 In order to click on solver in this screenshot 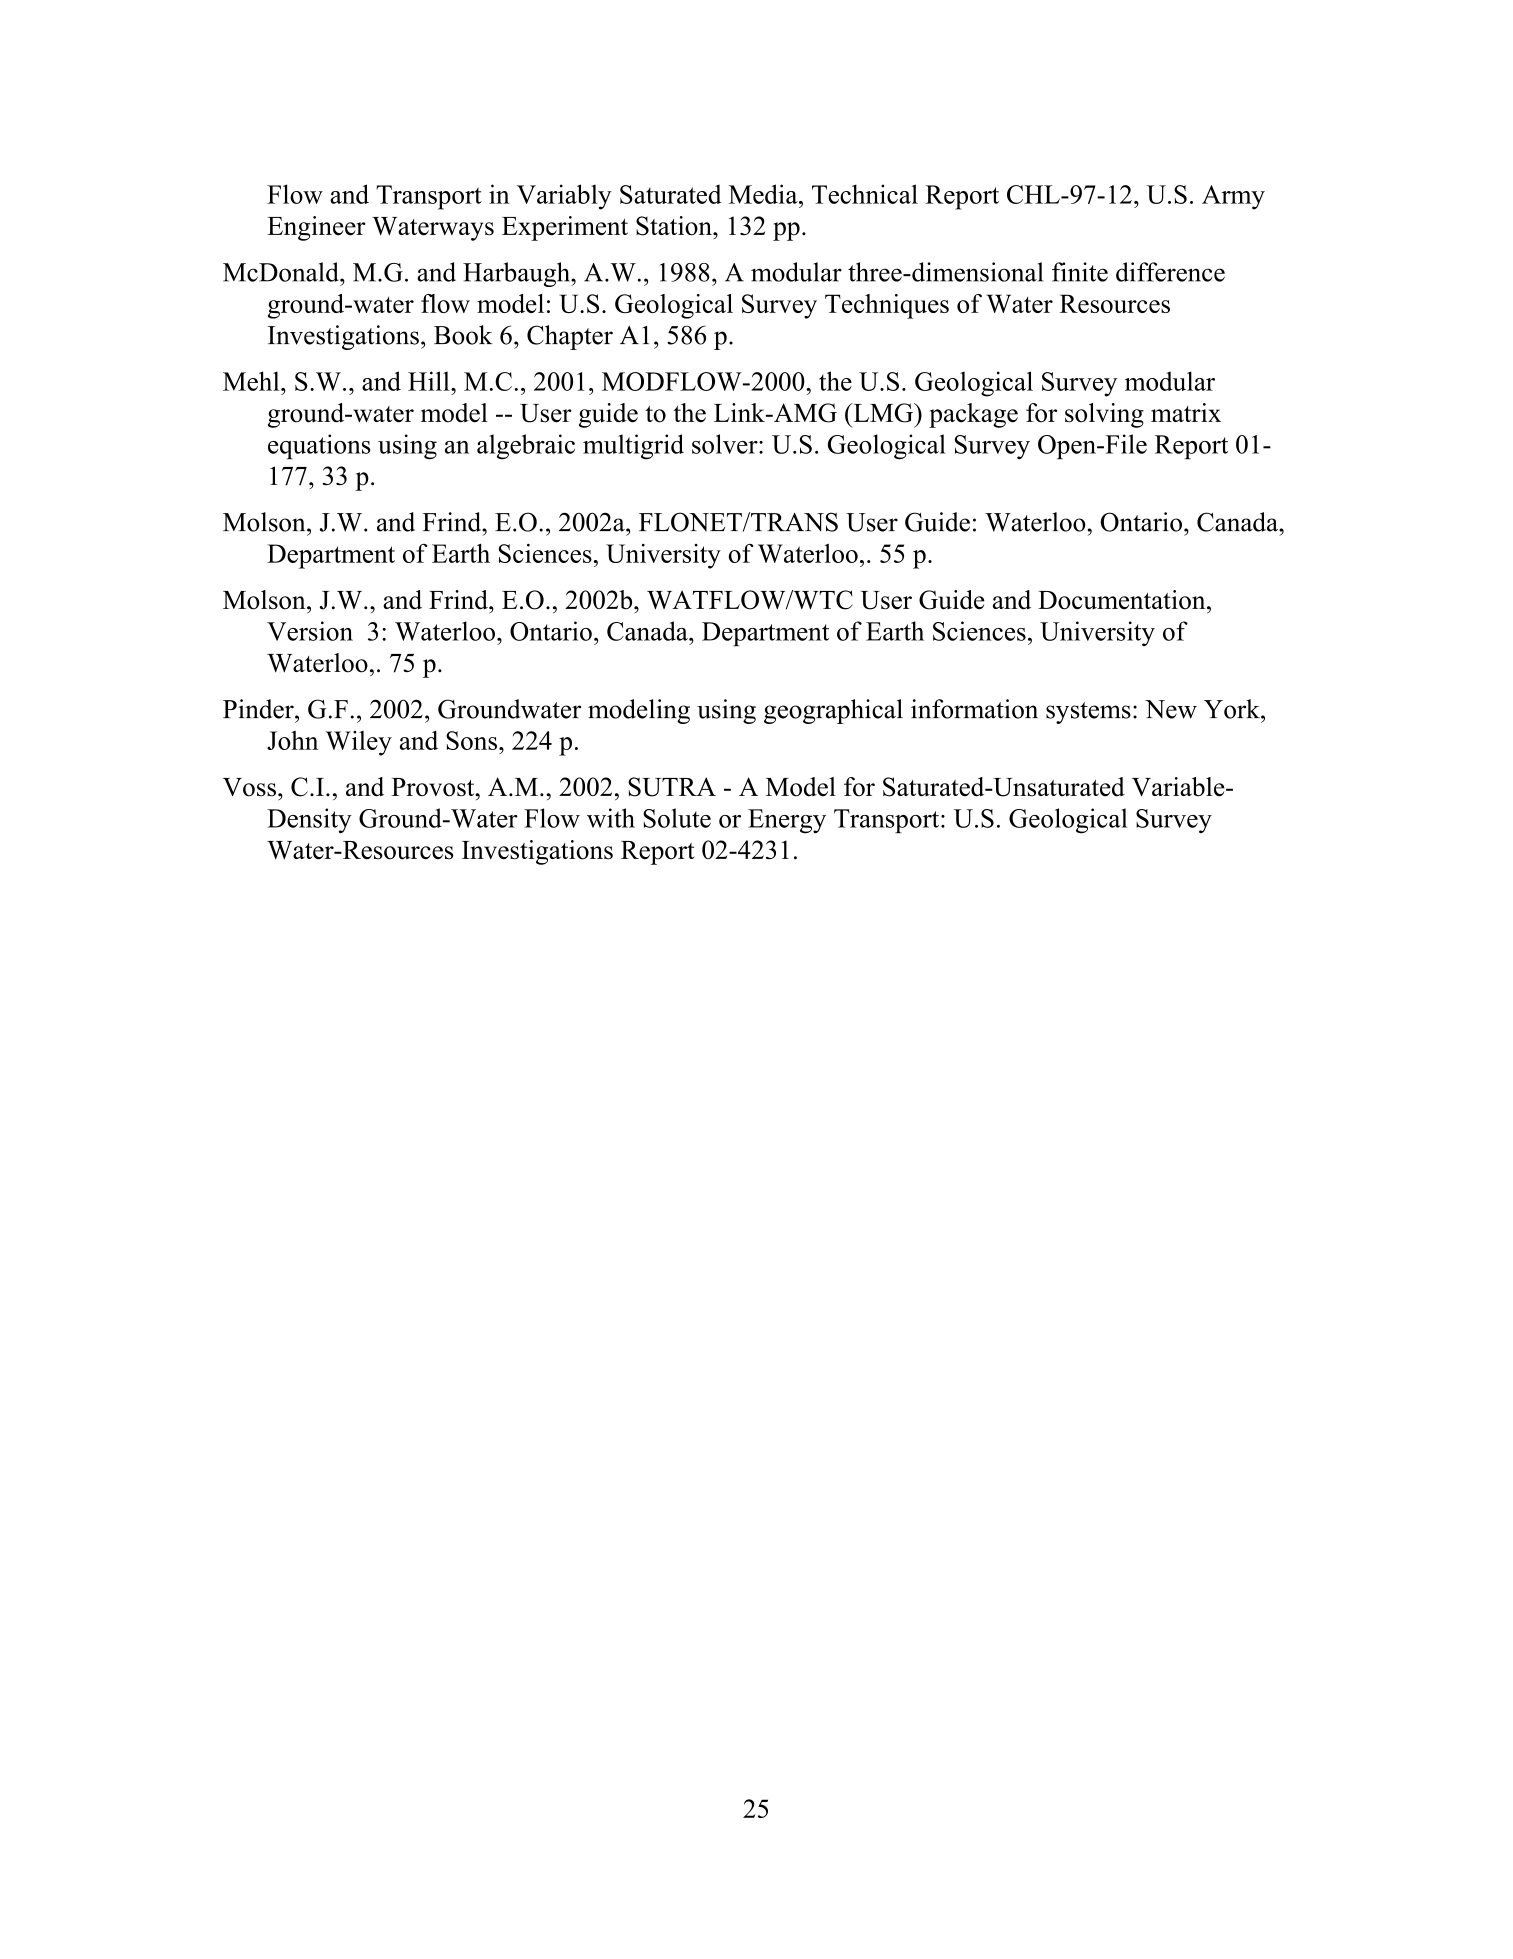, I will do `click(726, 444)`.
